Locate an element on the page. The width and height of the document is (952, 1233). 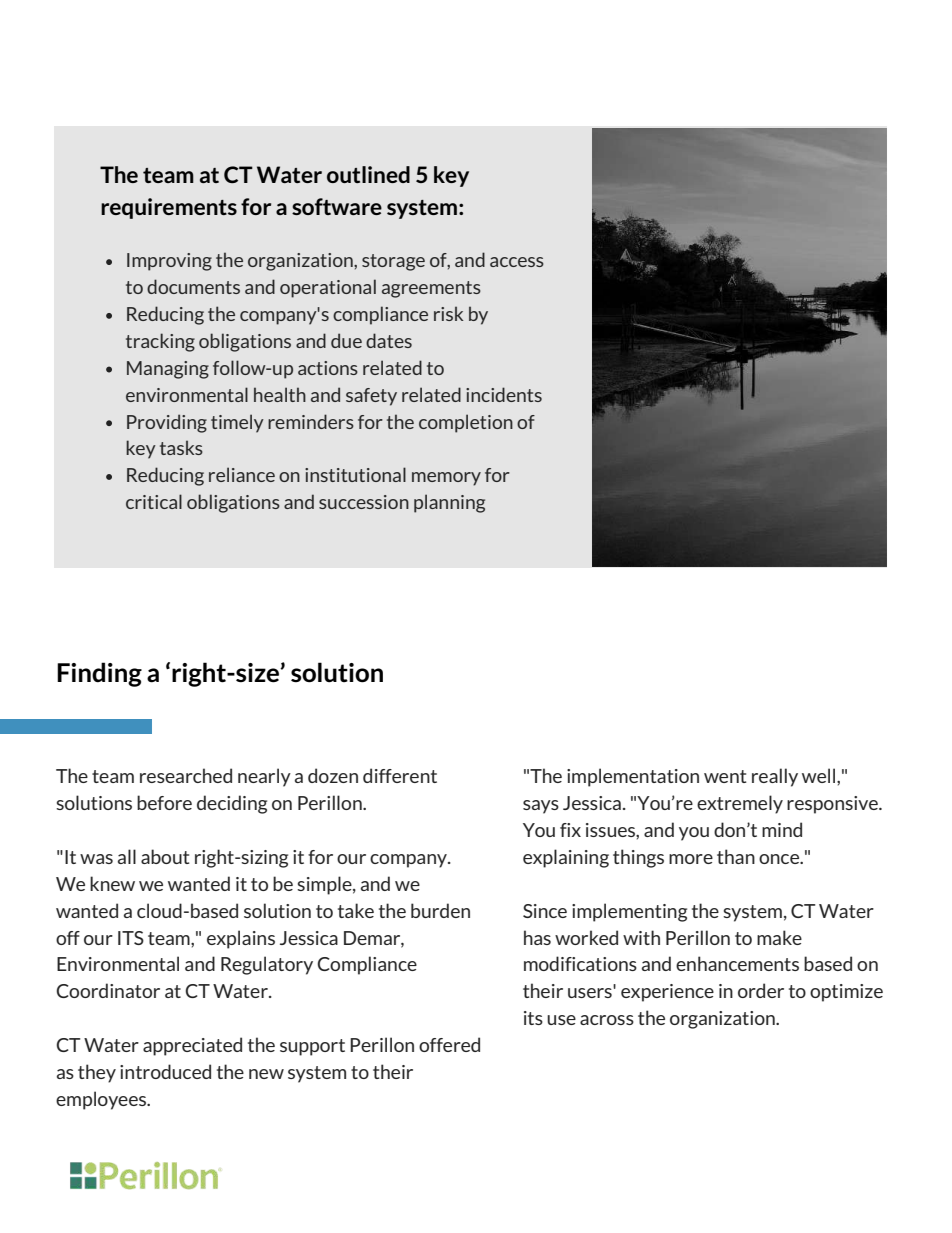
burden is located at coordinates (440, 910).
